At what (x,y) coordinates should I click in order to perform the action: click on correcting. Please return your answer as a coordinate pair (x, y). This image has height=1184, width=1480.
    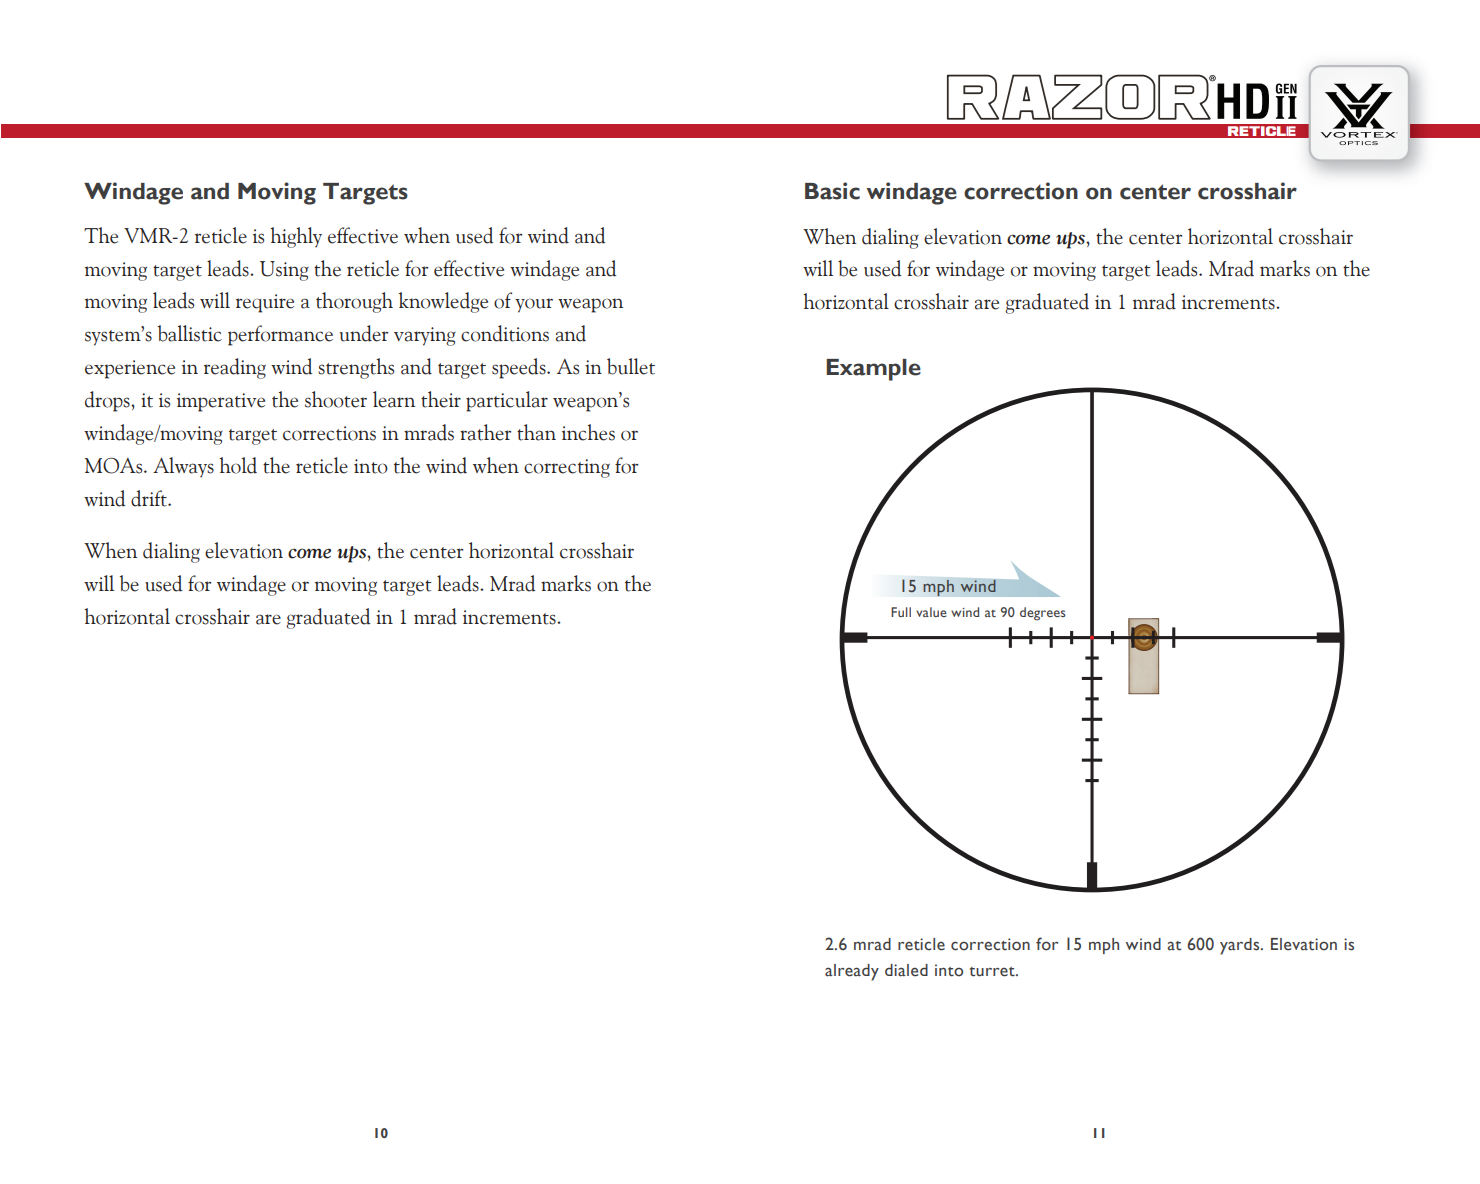
    Looking at the image, I should click on (567, 468).
